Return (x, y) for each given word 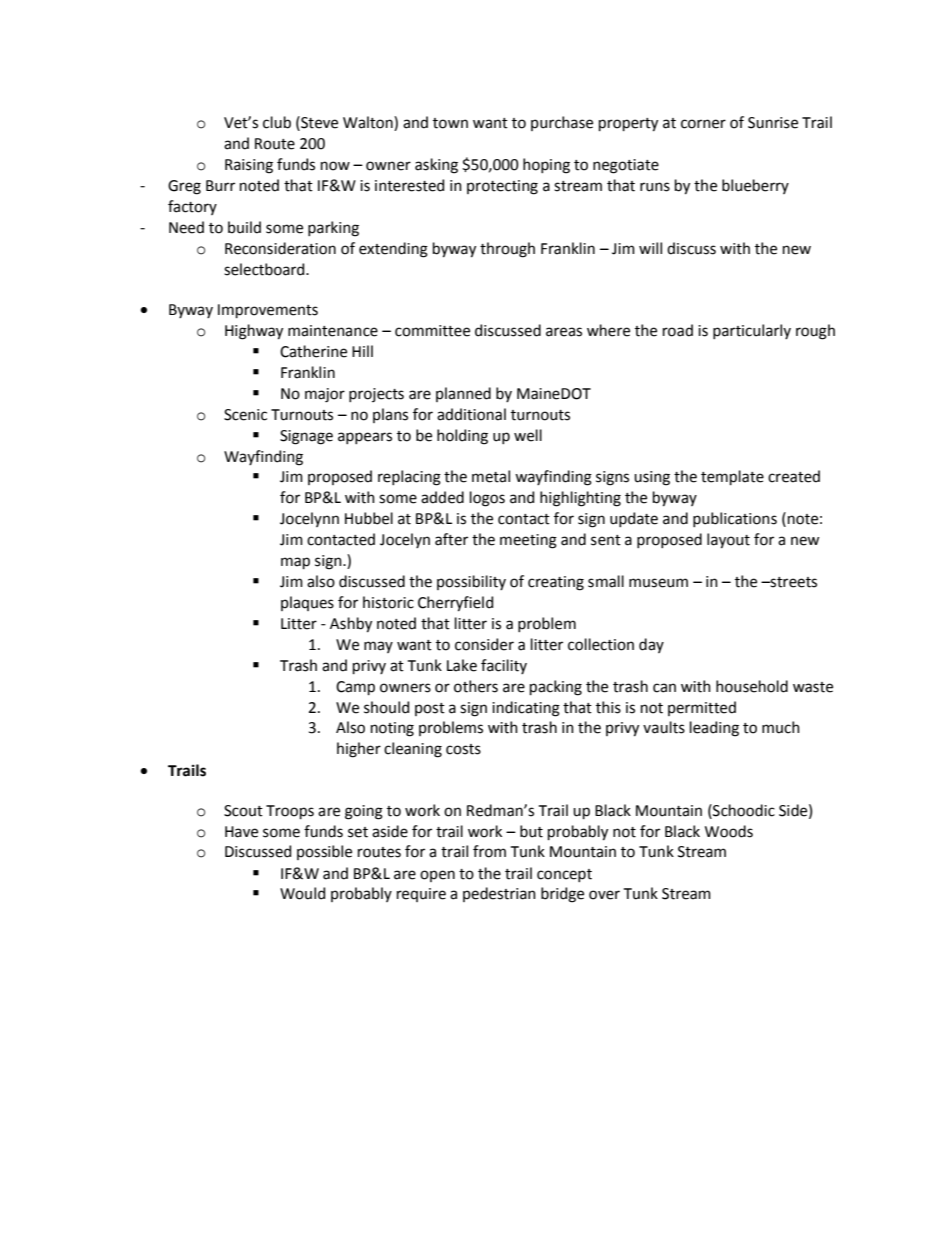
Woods (729, 831)
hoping (546, 166)
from (489, 851)
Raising (249, 166)
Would (302, 893)
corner (703, 124)
